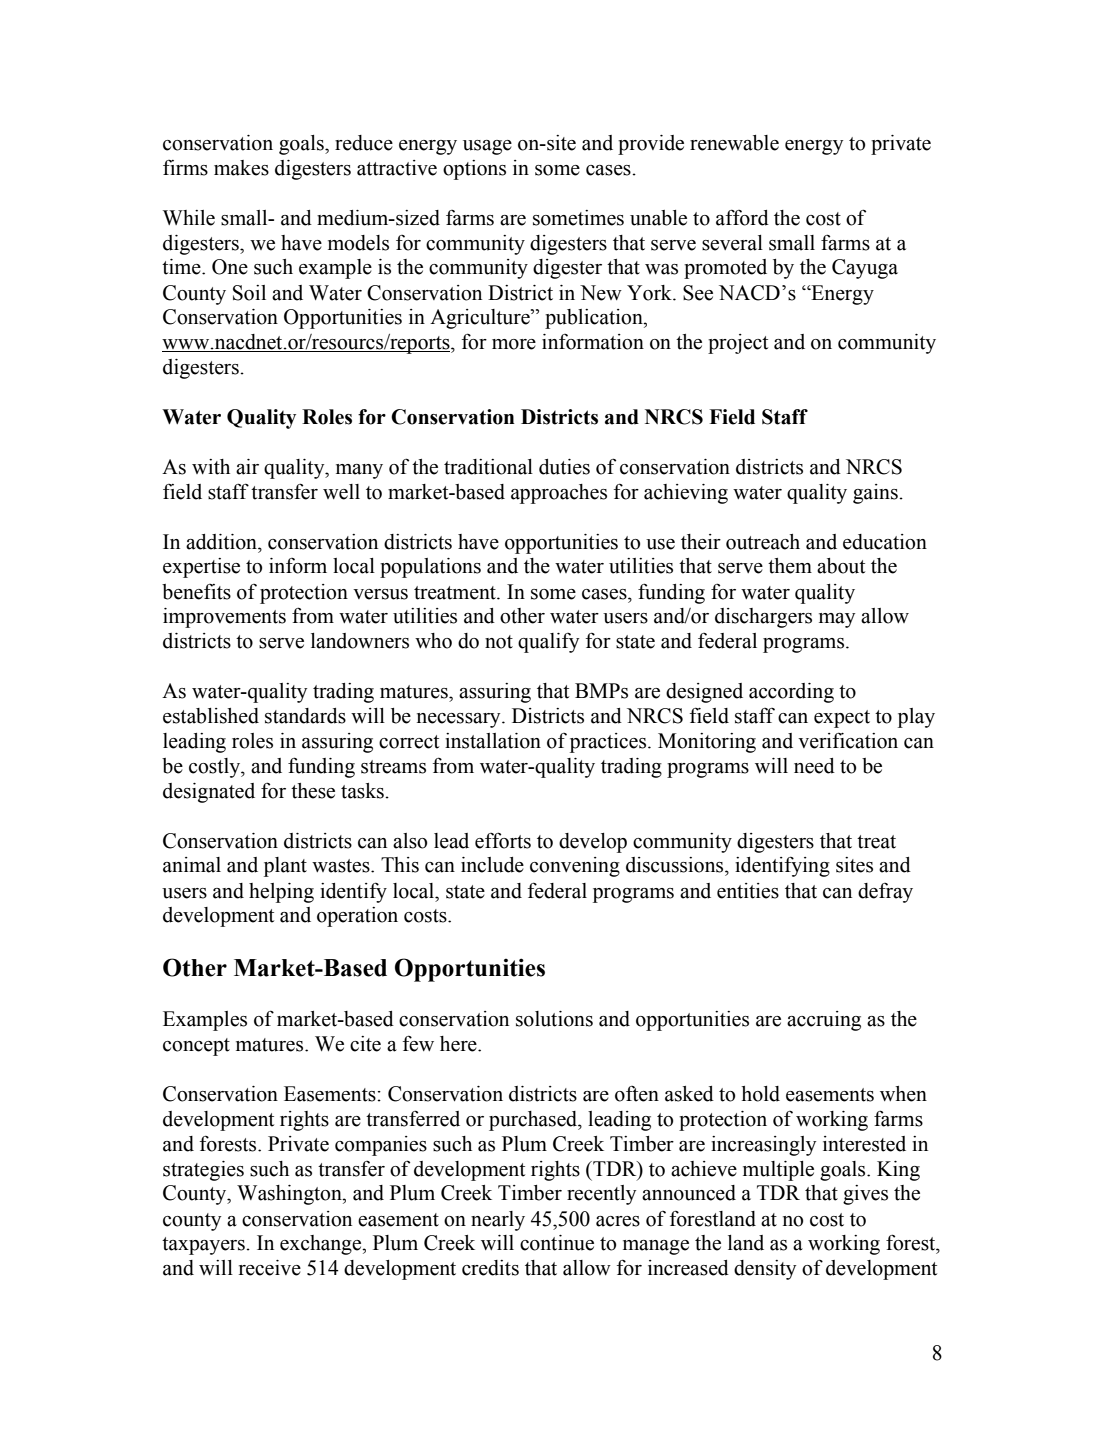  I want to click on usage, so click(487, 147).
